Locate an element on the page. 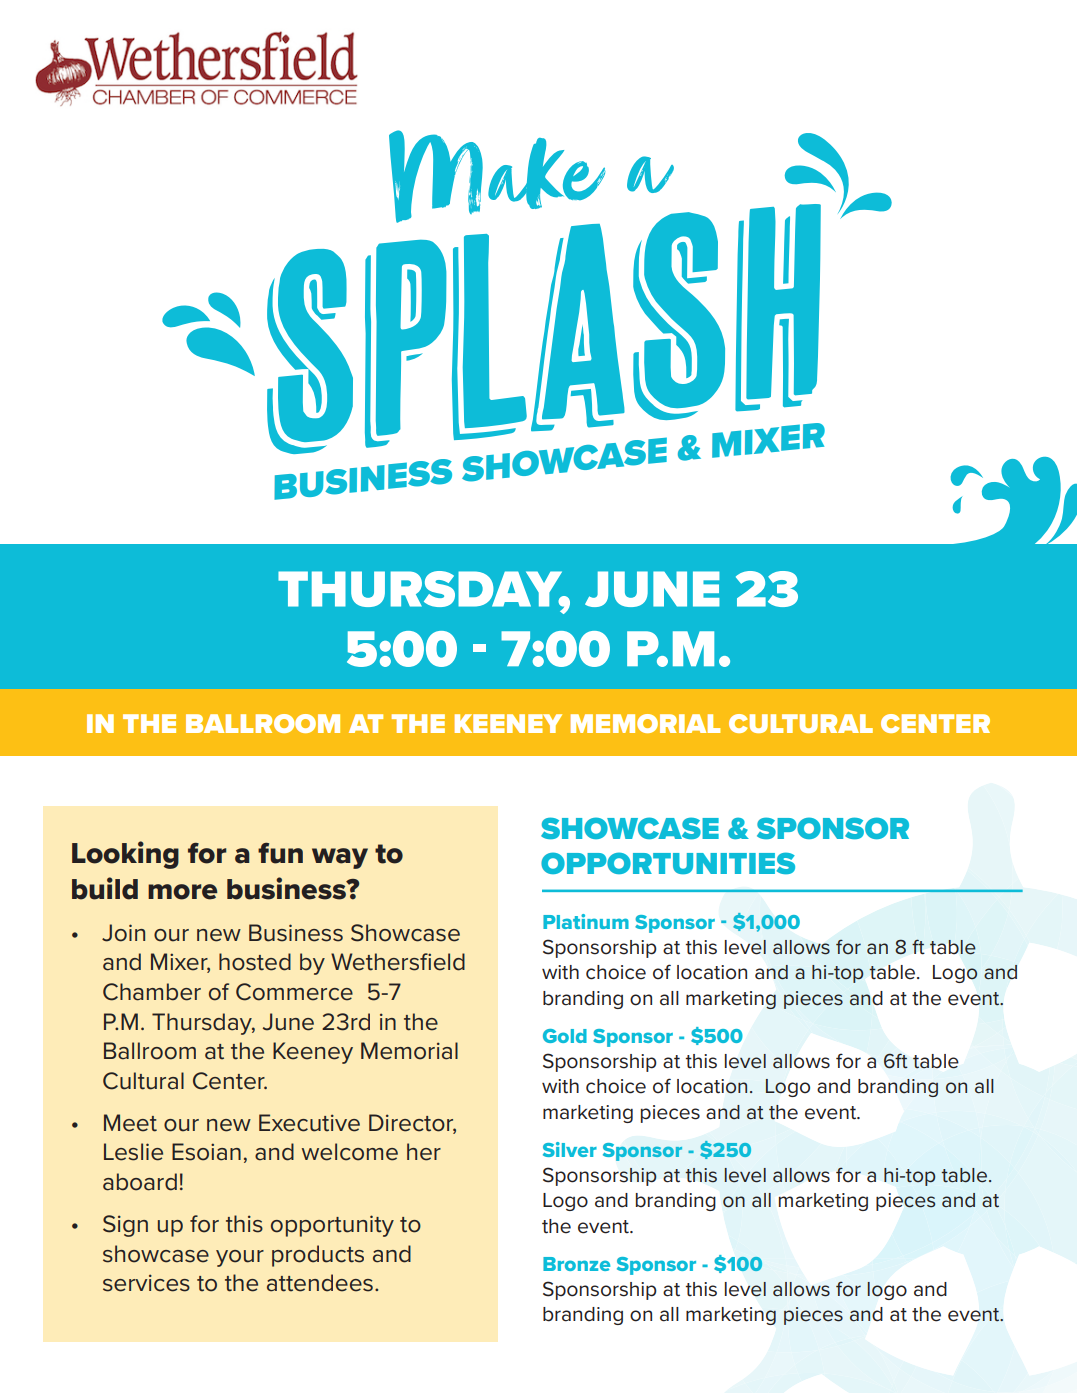 The width and height of the page is (1077, 1393). Gold is located at coordinates (565, 1036).
